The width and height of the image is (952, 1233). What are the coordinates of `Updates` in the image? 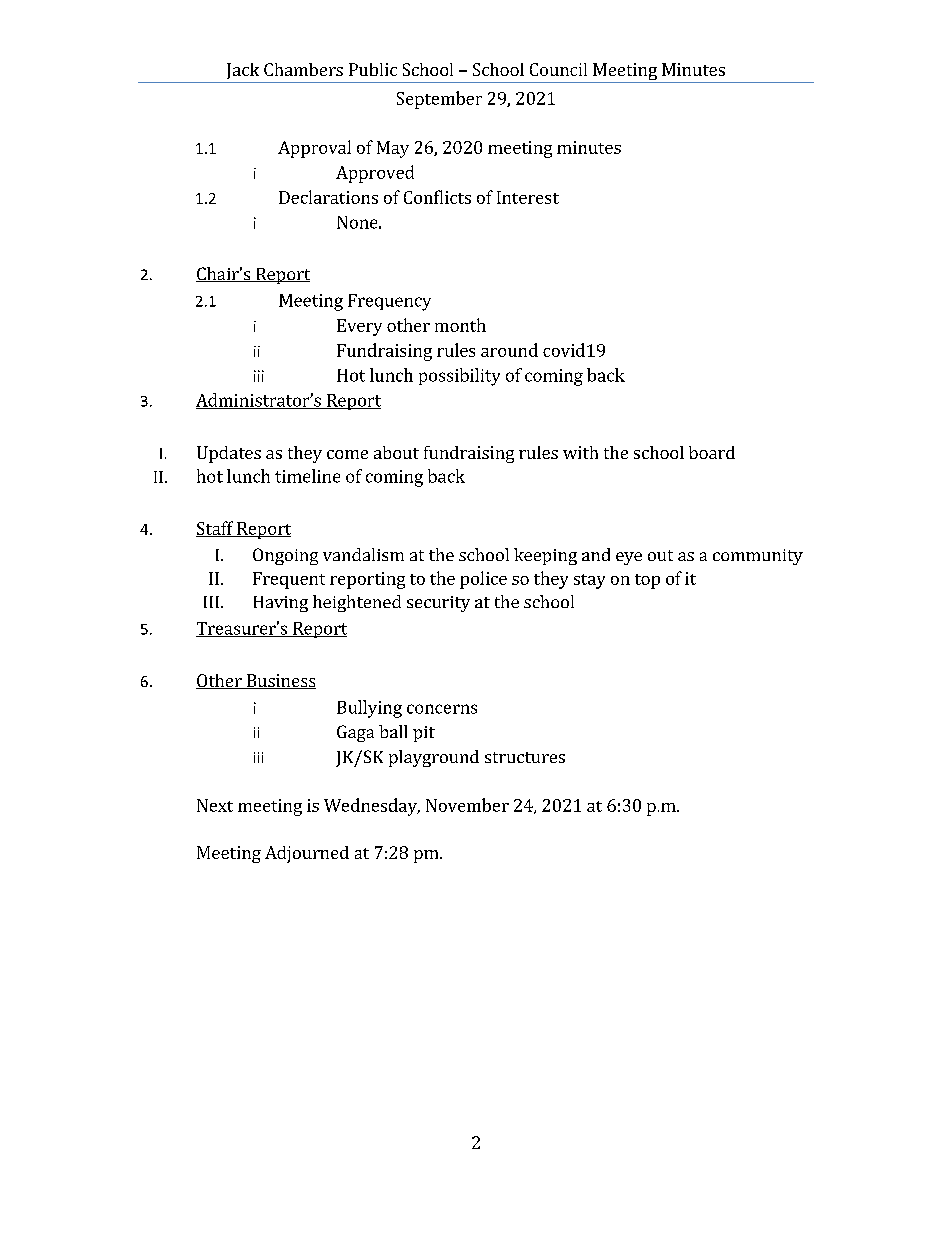 It's located at (229, 454).
